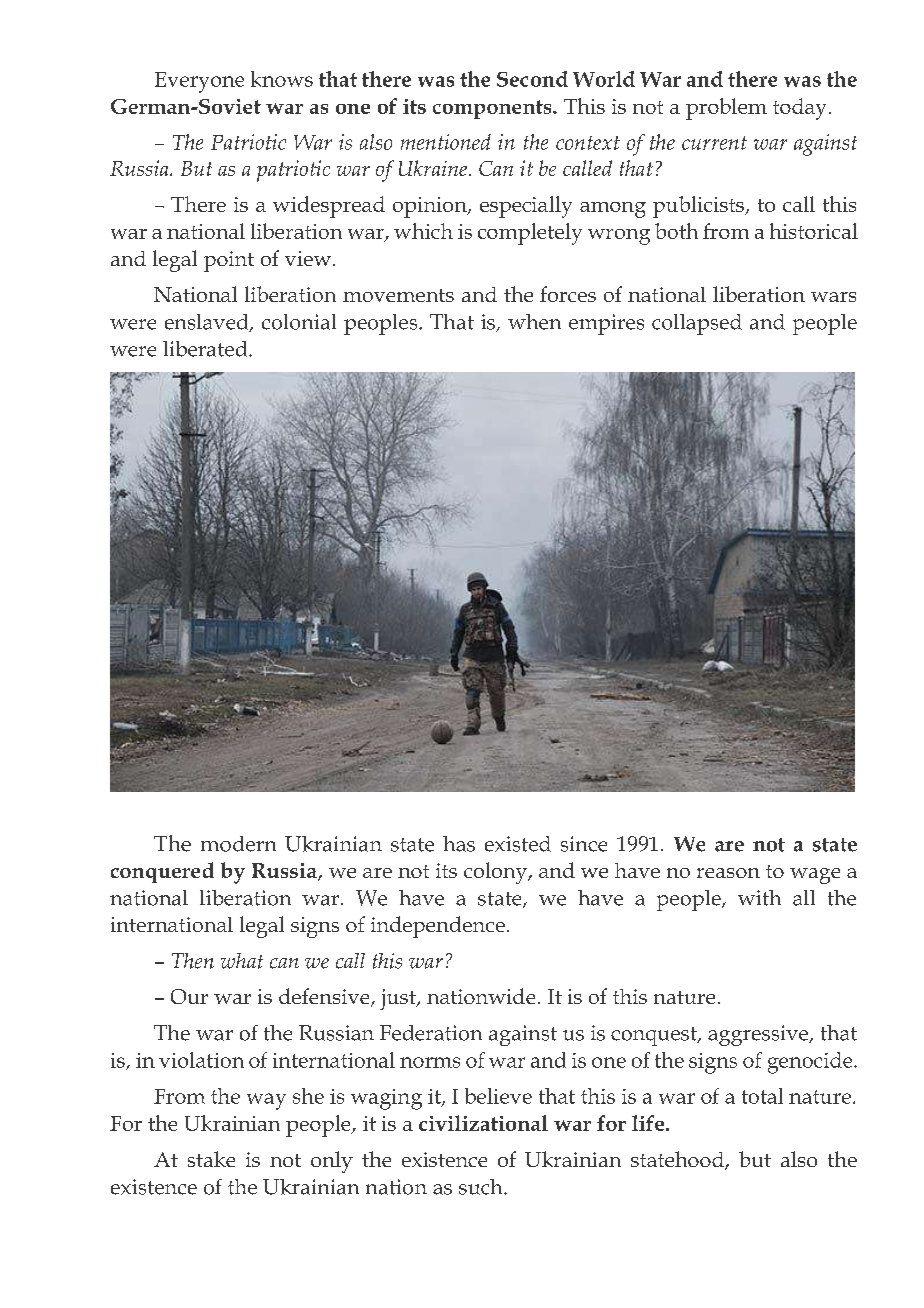  What do you see at coordinates (726, 109) in the screenshot?
I see `problem` at bounding box center [726, 109].
